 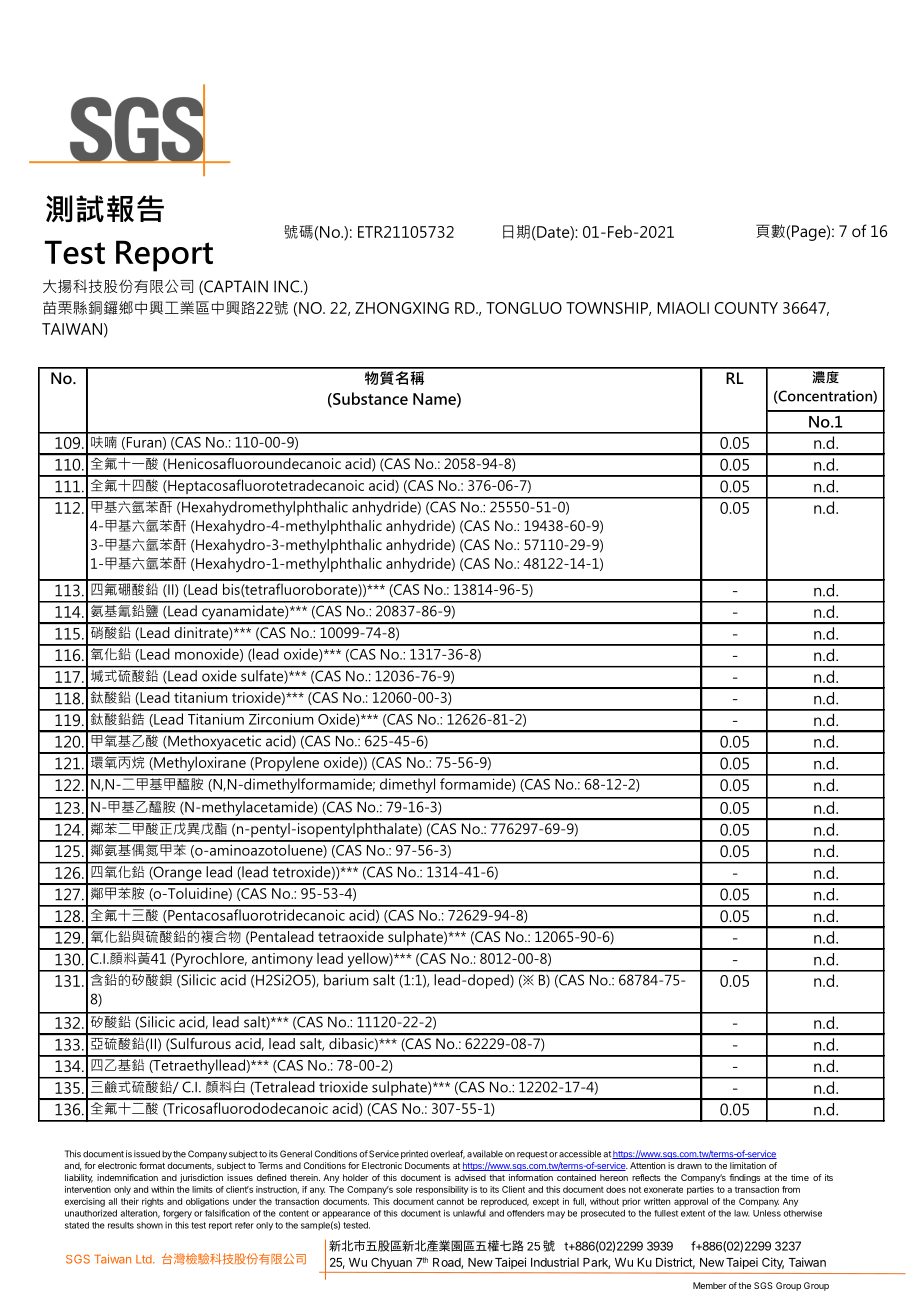 I want to click on issued, so click(x=147, y=1154).
